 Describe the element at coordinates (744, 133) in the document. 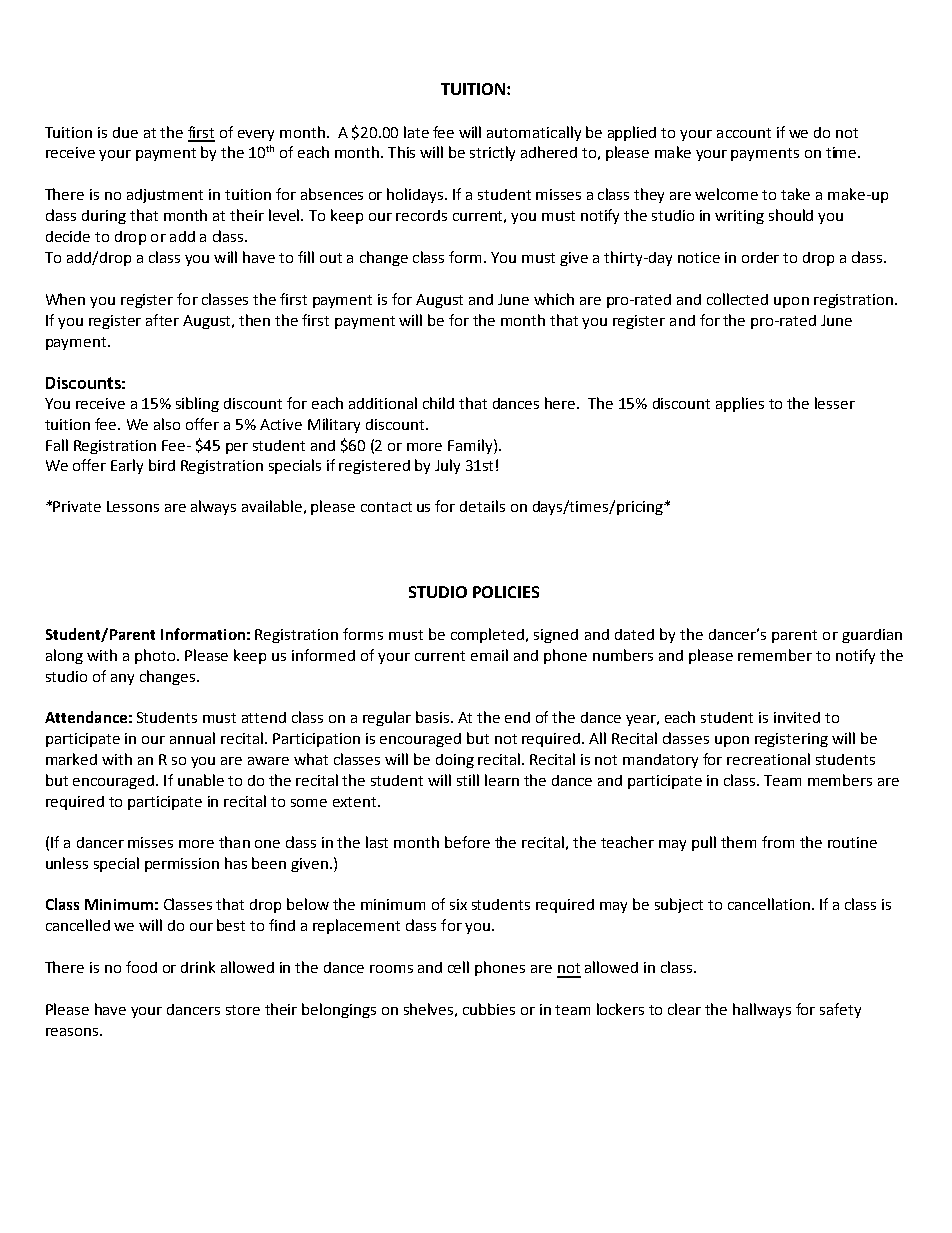

I see `account` at that location.
